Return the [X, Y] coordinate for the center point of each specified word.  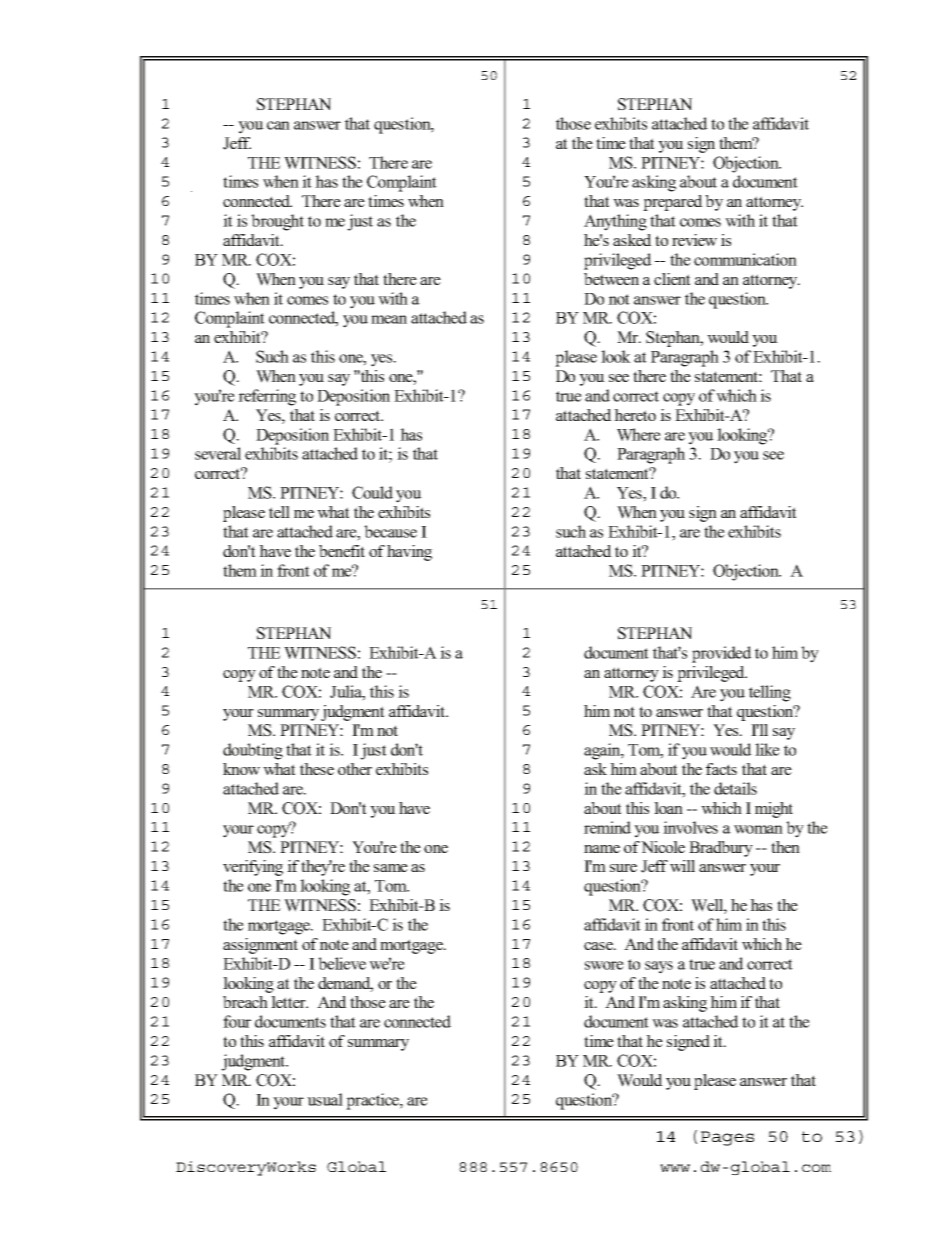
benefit [342, 551]
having [409, 553]
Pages [727, 1138]
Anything [615, 222]
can [278, 125]
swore [604, 965]
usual [325, 1099]
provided [722, 654]
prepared [673, 203]
